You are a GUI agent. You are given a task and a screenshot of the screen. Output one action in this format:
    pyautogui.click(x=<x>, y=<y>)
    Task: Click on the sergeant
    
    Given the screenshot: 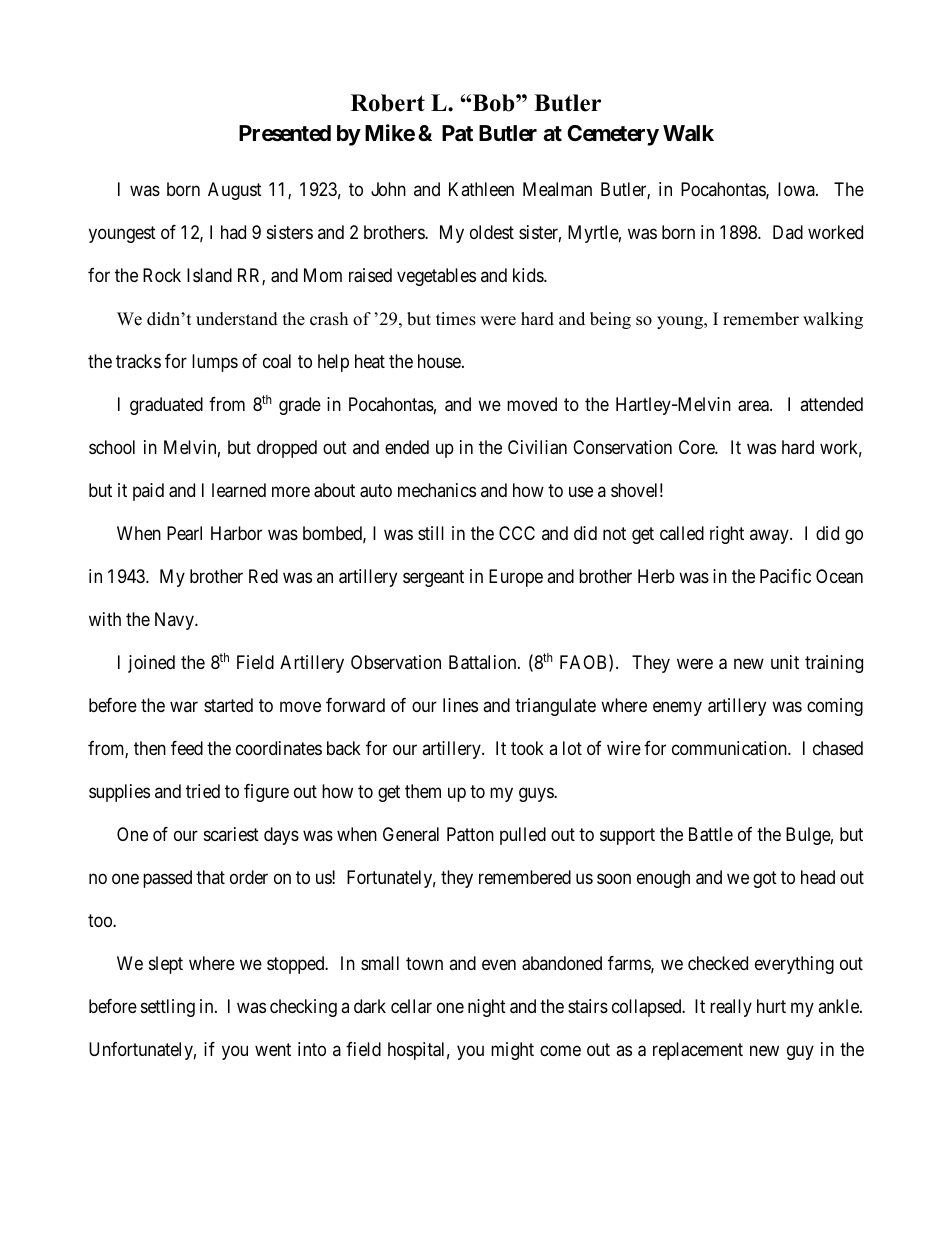 What is the action you would take?
    pyautogui.click(x=433, y=578)
